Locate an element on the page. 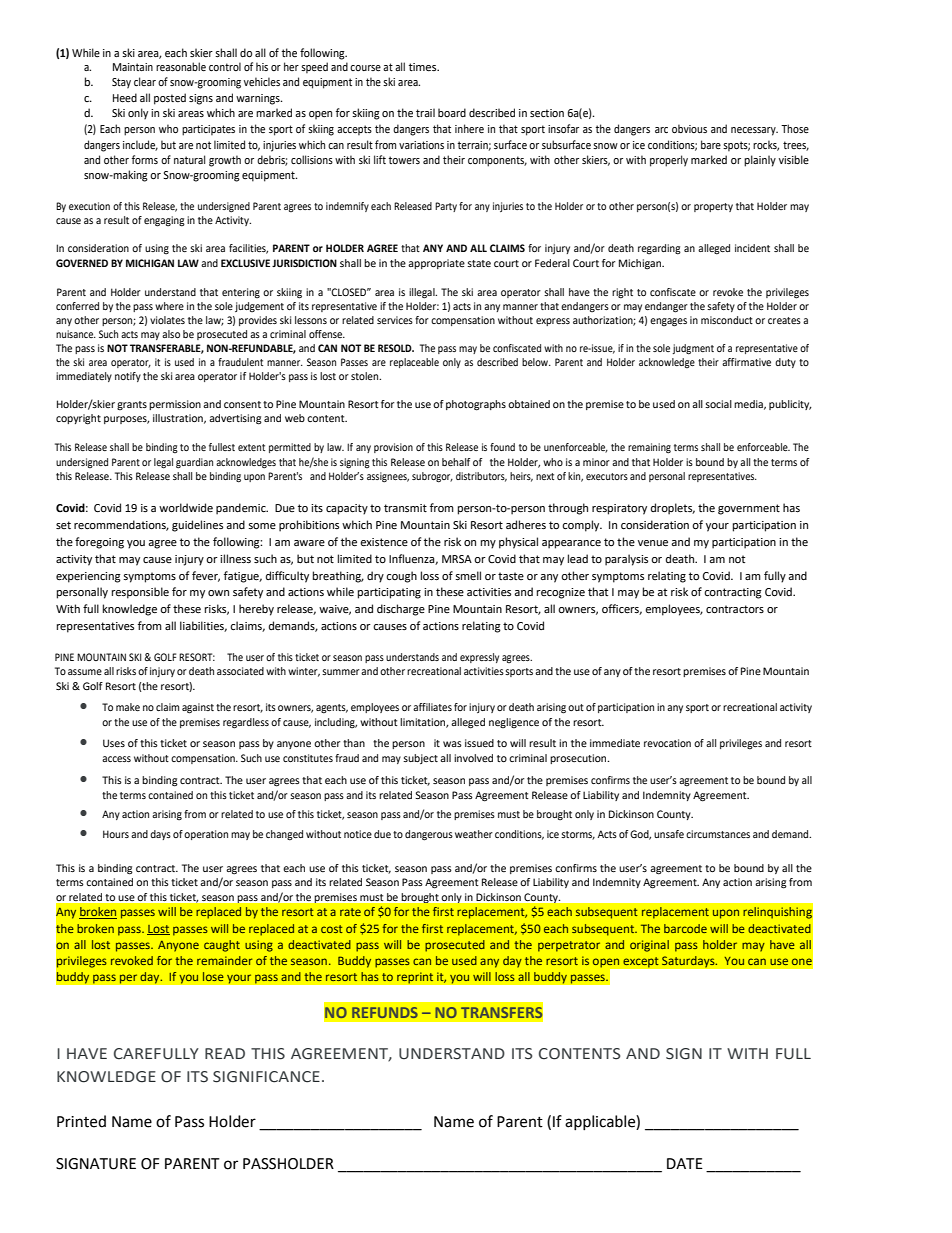 This document has height=1233, width=952. trail is located at coordinates (425, 112).
